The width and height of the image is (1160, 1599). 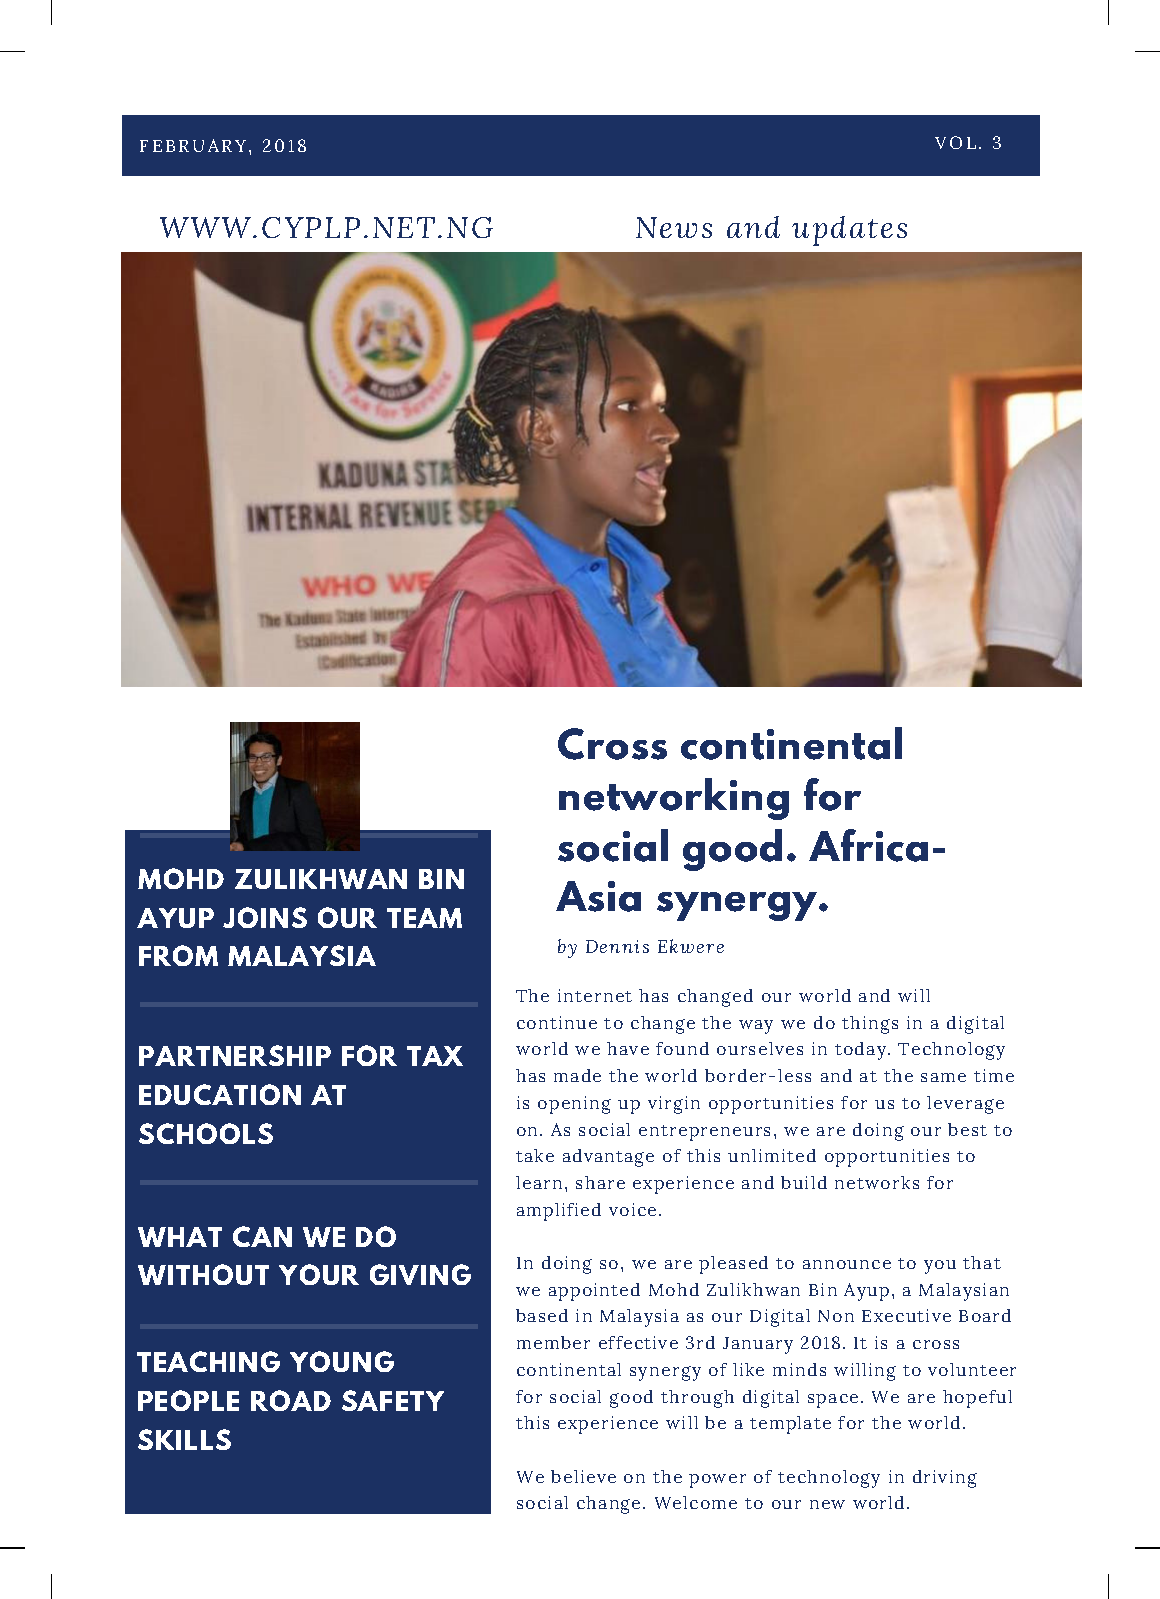 I want to click on TEAM, so click(x=424, y=918).
